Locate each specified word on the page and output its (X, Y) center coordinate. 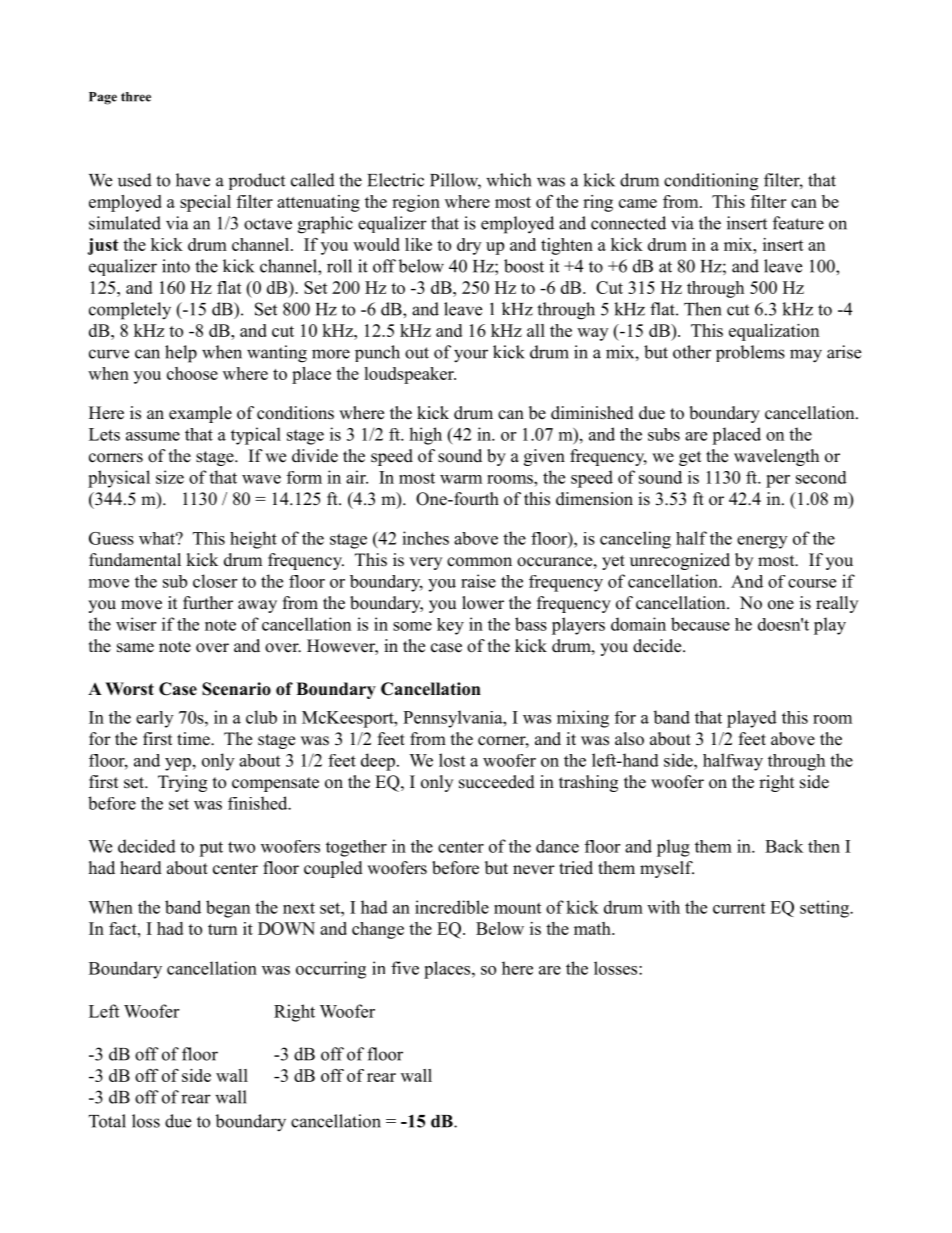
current (739, 908)
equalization (774, 332)
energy (762, 542)
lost (452, 760)
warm (461, 479)
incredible (452, 907)
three (136, 97)
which (508, 180)
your (471, 356)
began (228, 909)
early (154, 719)
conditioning (711, 182)
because (700, 624)
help (181, 354)
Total (107, 1121)
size (170, 477)
